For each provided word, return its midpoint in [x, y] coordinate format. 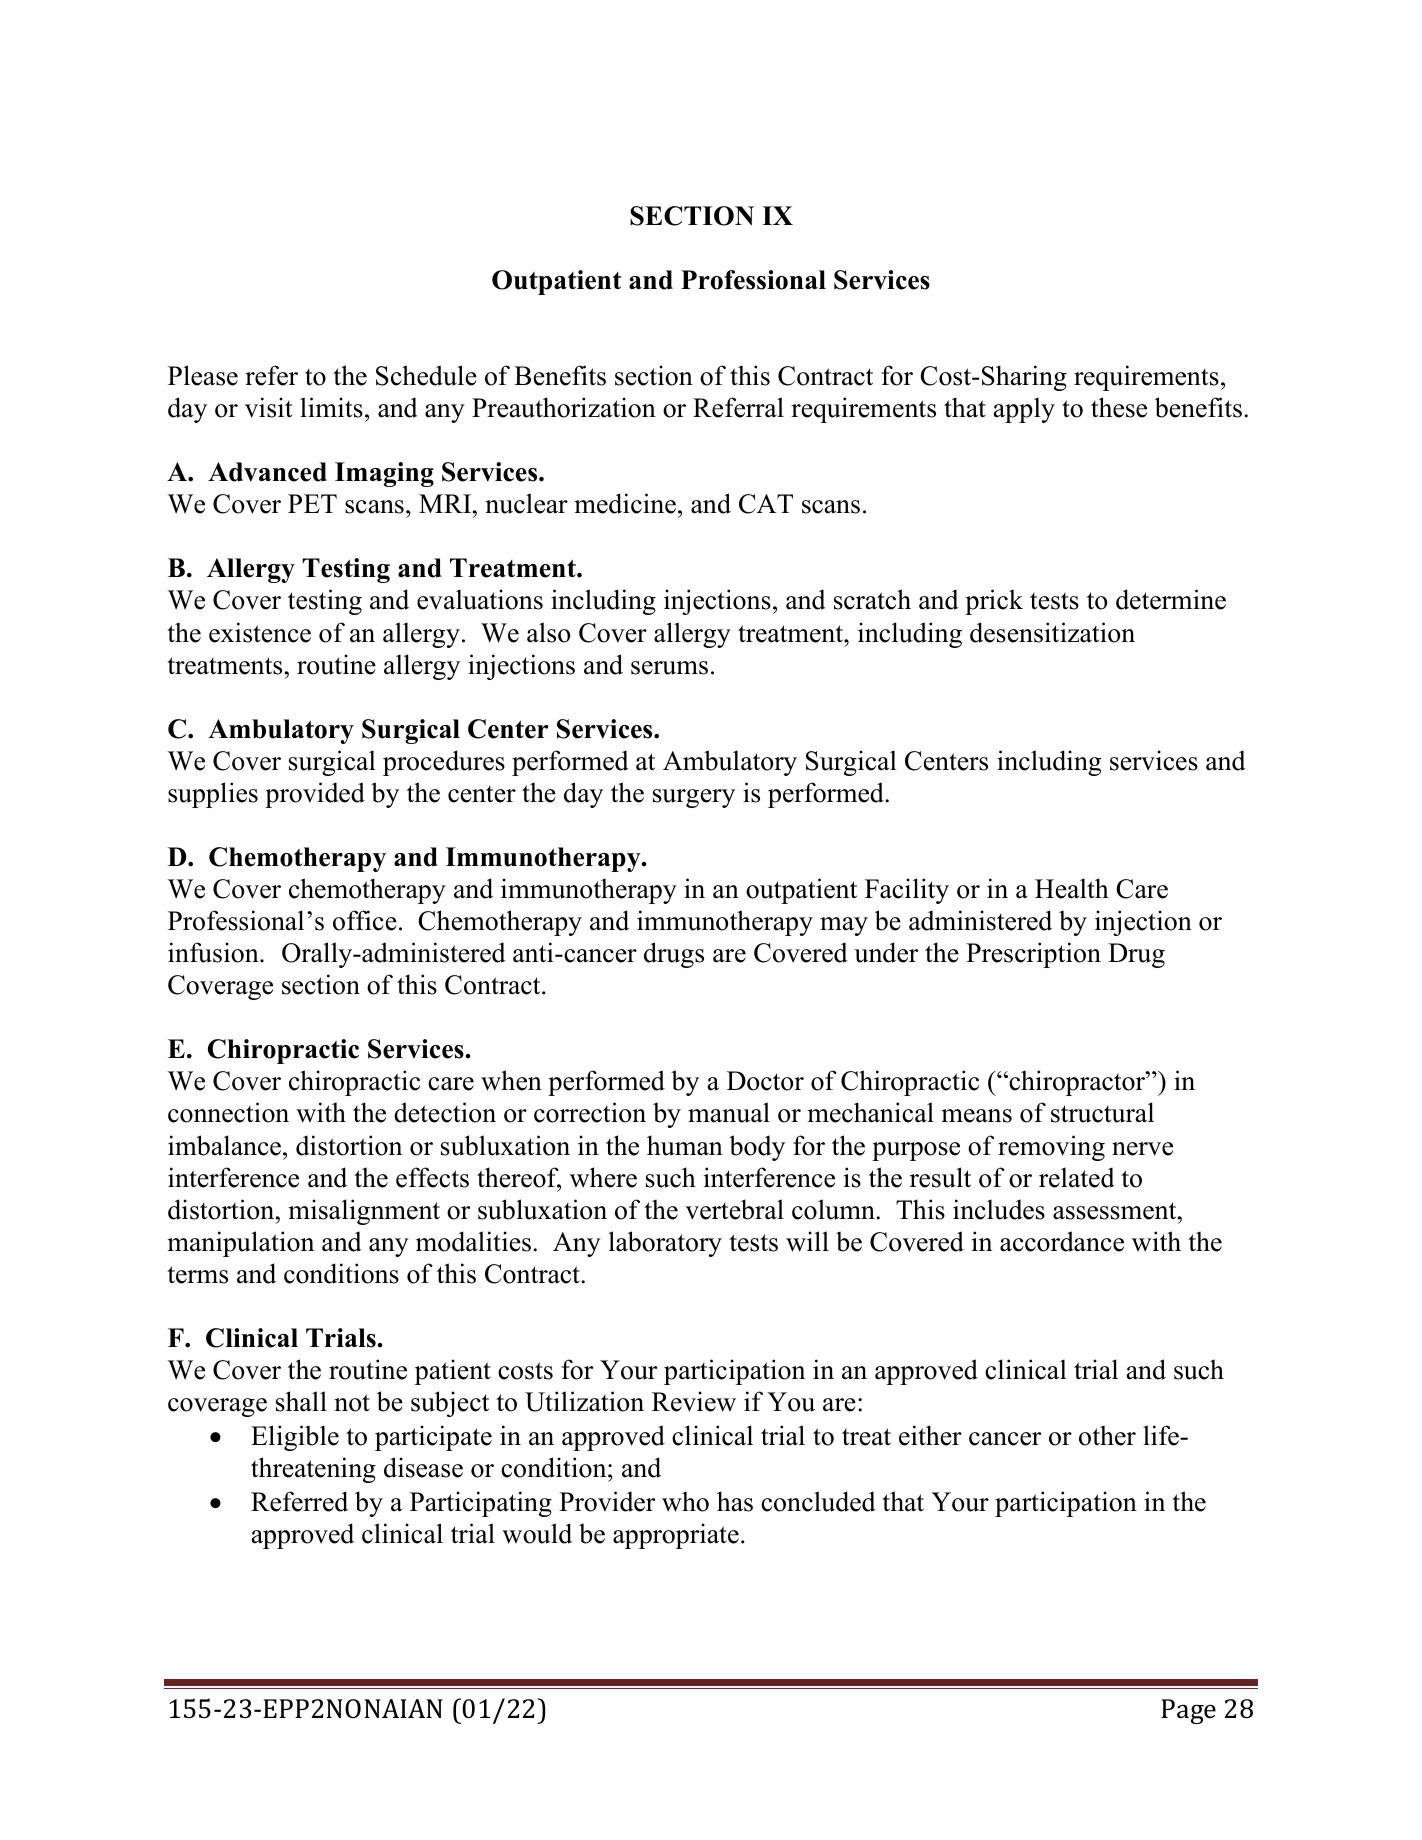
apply [1024, 410]
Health [1072, 888]
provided [315, 795]
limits [331, 407]
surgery [694, 798]
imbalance [224, 1145]
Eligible [295, 1438]
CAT [766, 504]
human [685, 1145]
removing [1051, 1148]
